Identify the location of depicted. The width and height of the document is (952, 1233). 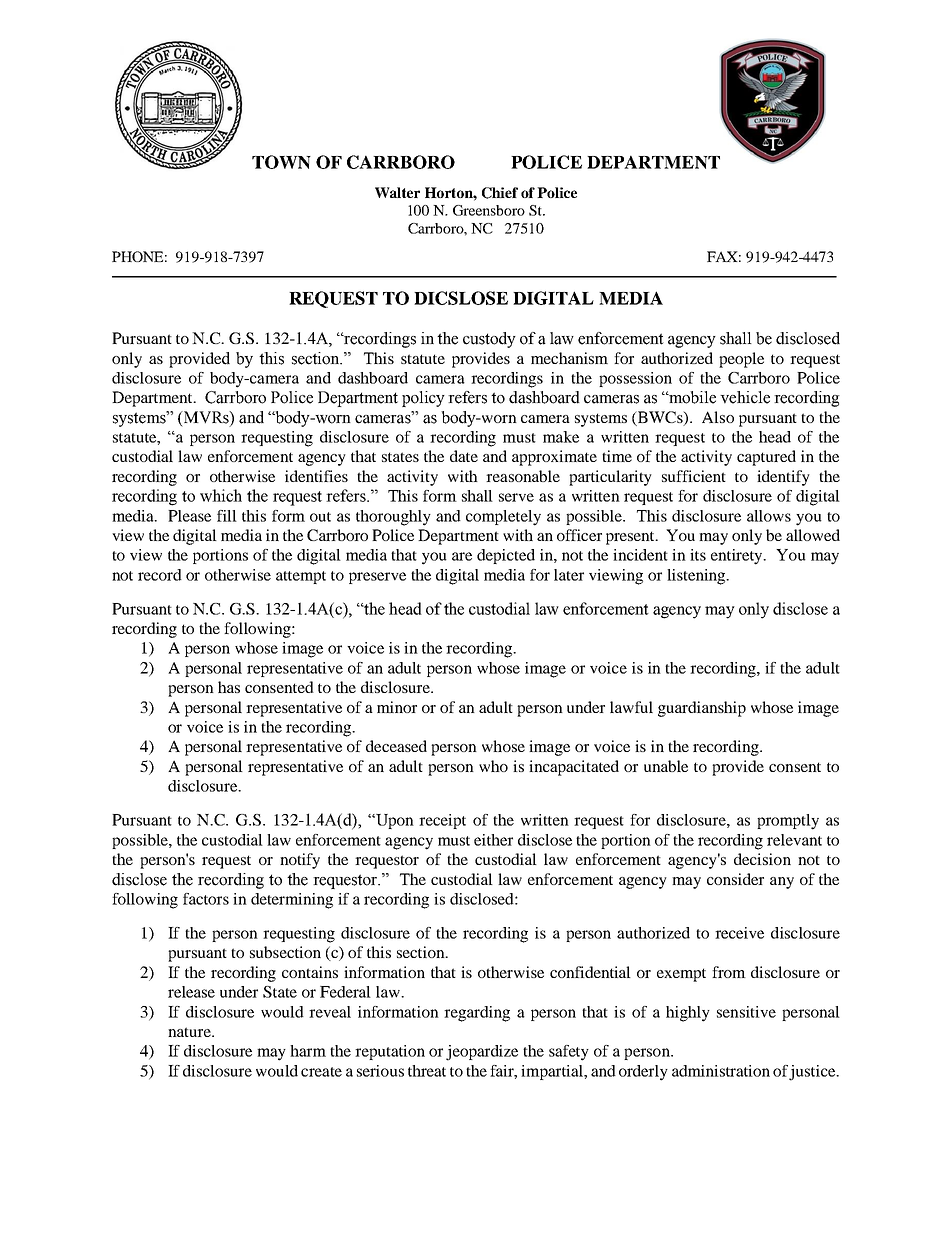
(506, 556).
